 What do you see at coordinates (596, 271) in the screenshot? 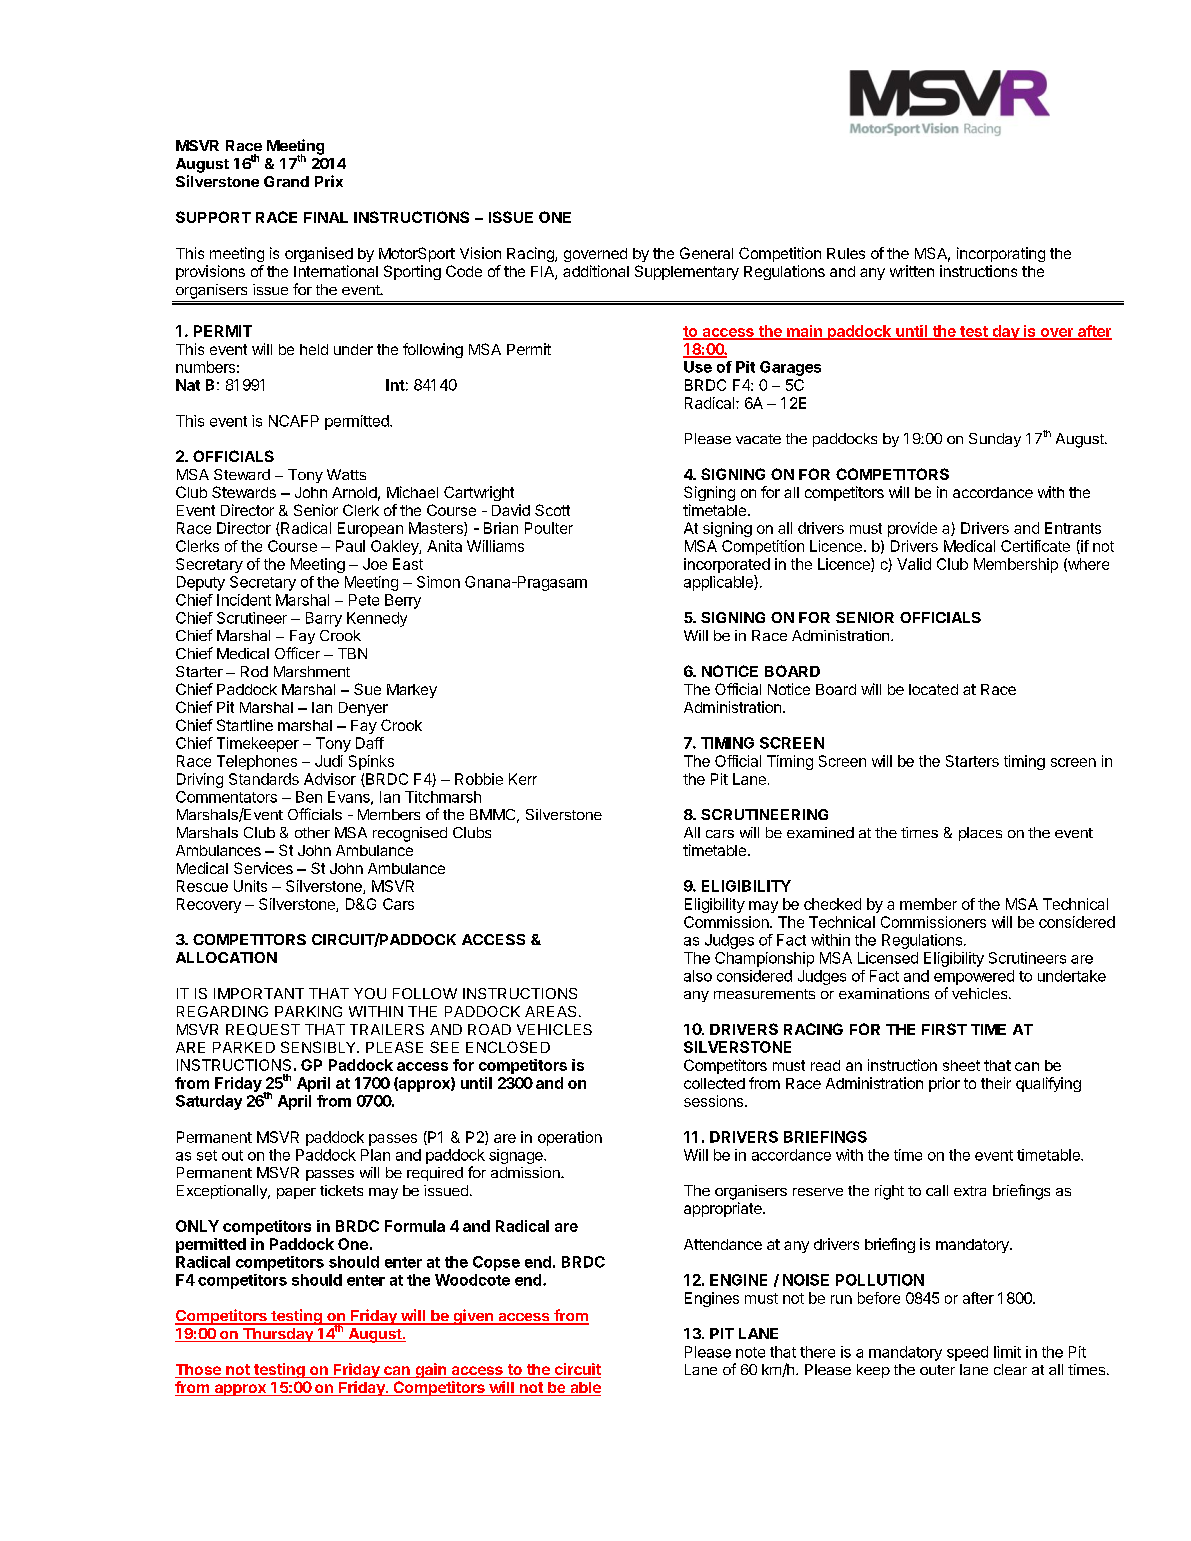
I see `additional` at bounding box center [596, 271].
